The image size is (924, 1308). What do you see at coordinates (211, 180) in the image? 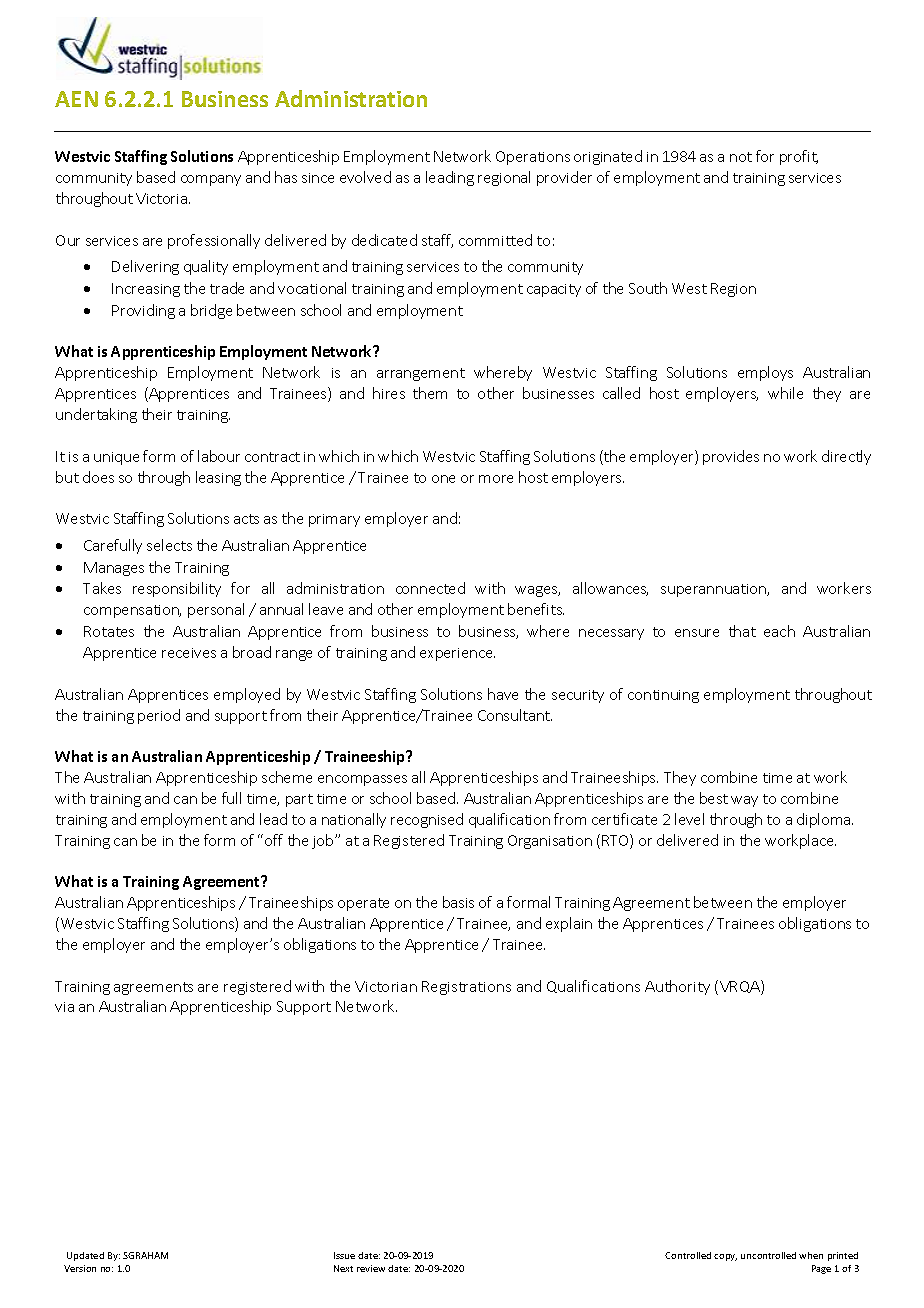
I see `company` at bounding box center [211, 180].
